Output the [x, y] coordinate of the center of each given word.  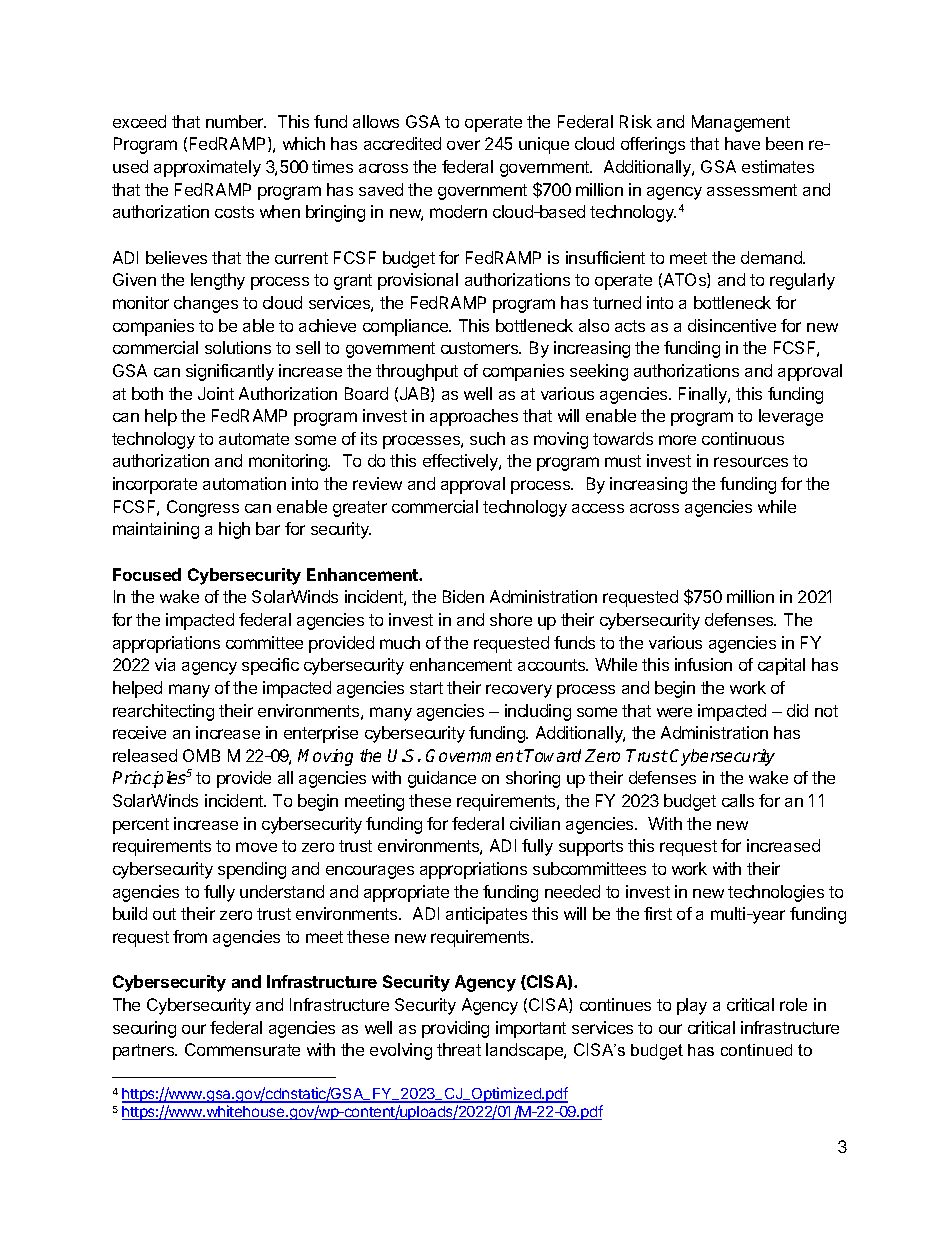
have [742, 143]
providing [455, 1029]
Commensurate [242, 1049]
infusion [703, 664]
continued [756, 1050]
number [236, 121]
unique [544, 145]
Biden [463, 596]
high [234, 530]
